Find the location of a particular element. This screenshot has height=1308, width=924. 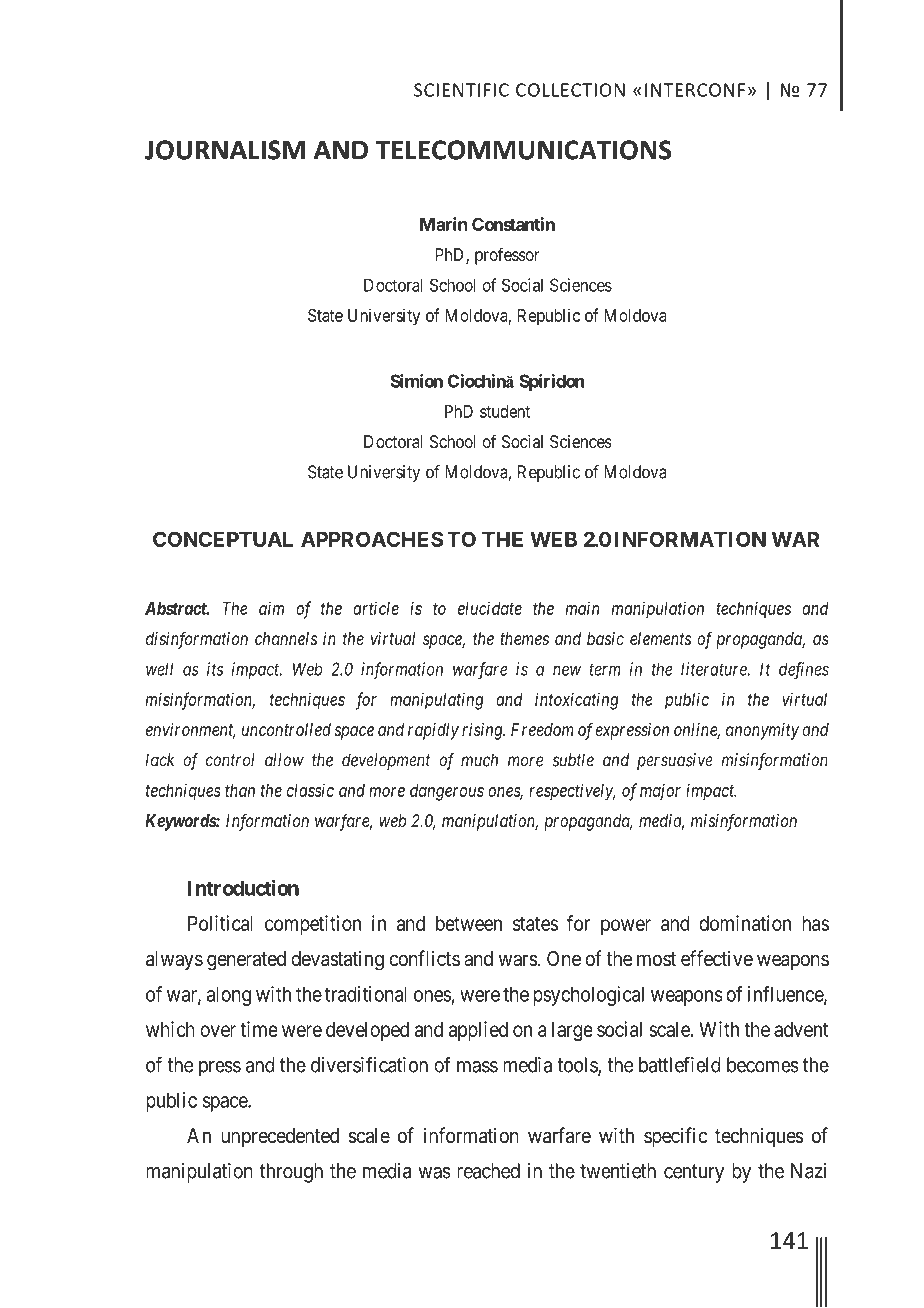

COLLECTION is located at coordinates (570, 90).
